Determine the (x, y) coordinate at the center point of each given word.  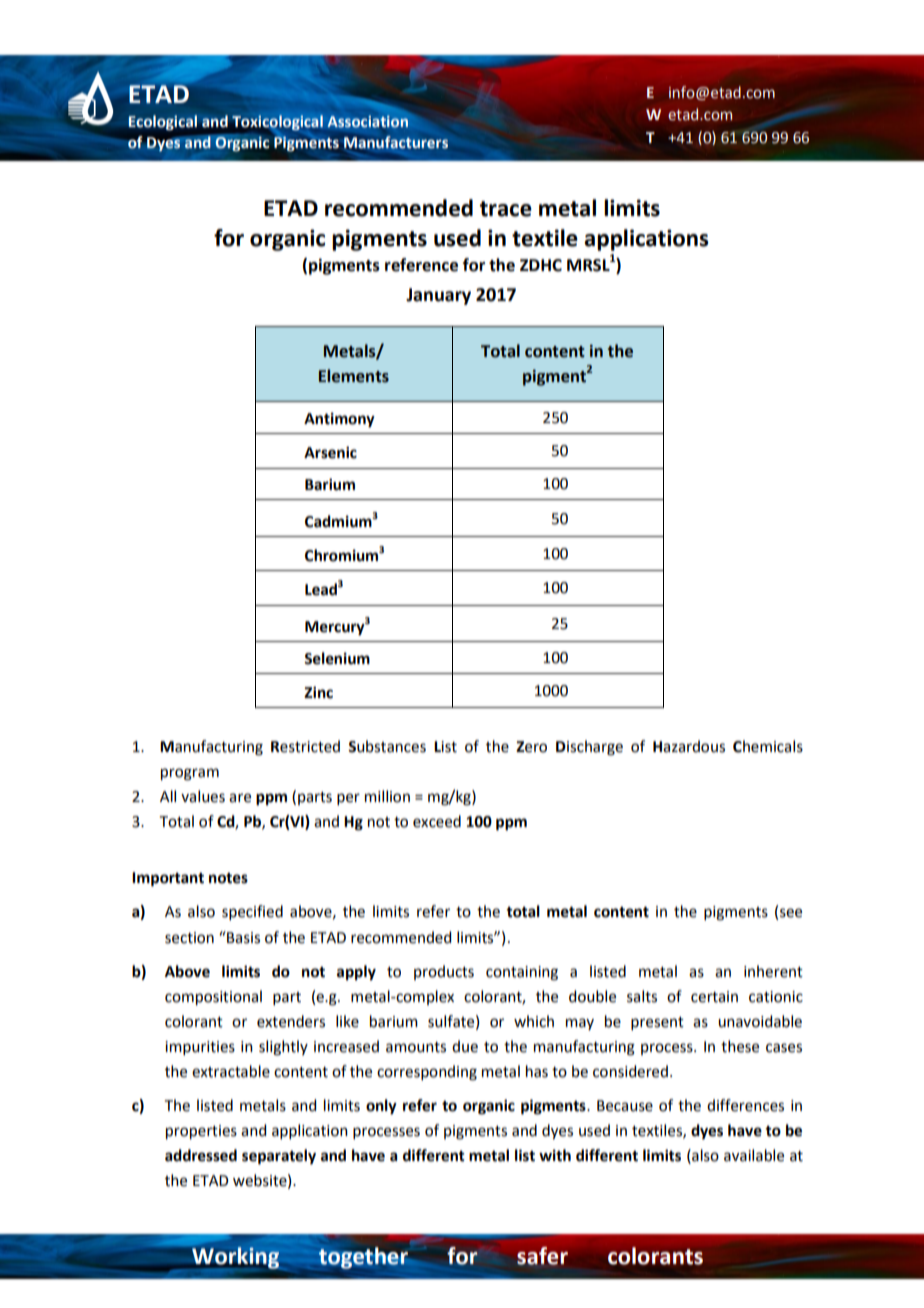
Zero (531, 747)
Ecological (162, 122)
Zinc (318, 692)
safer (542, 1256)
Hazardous (689, 746)
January (438, 296)
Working (234, 1258)
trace (506, 209)
